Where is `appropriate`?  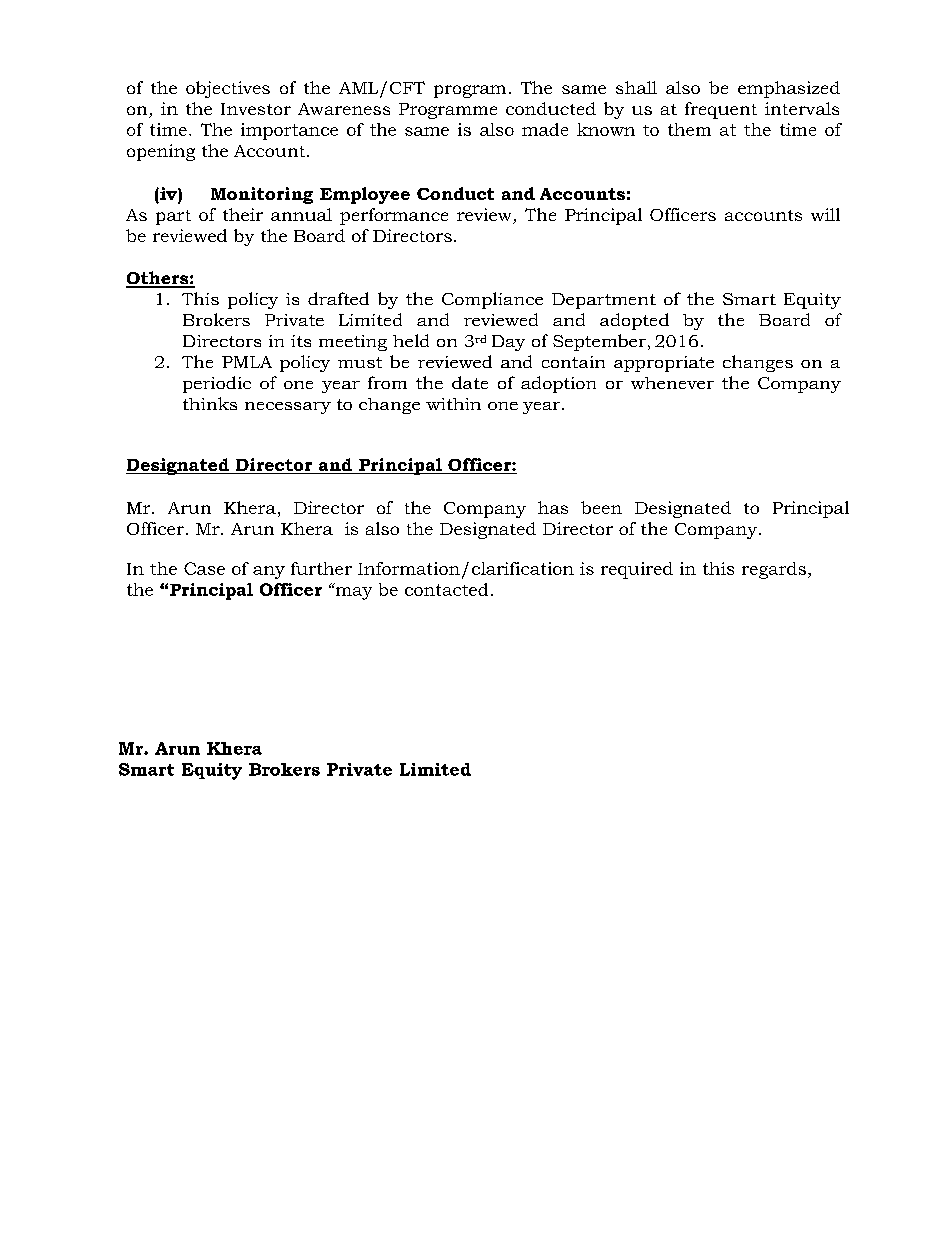 appropriate is located at coordinates (664, 364).
